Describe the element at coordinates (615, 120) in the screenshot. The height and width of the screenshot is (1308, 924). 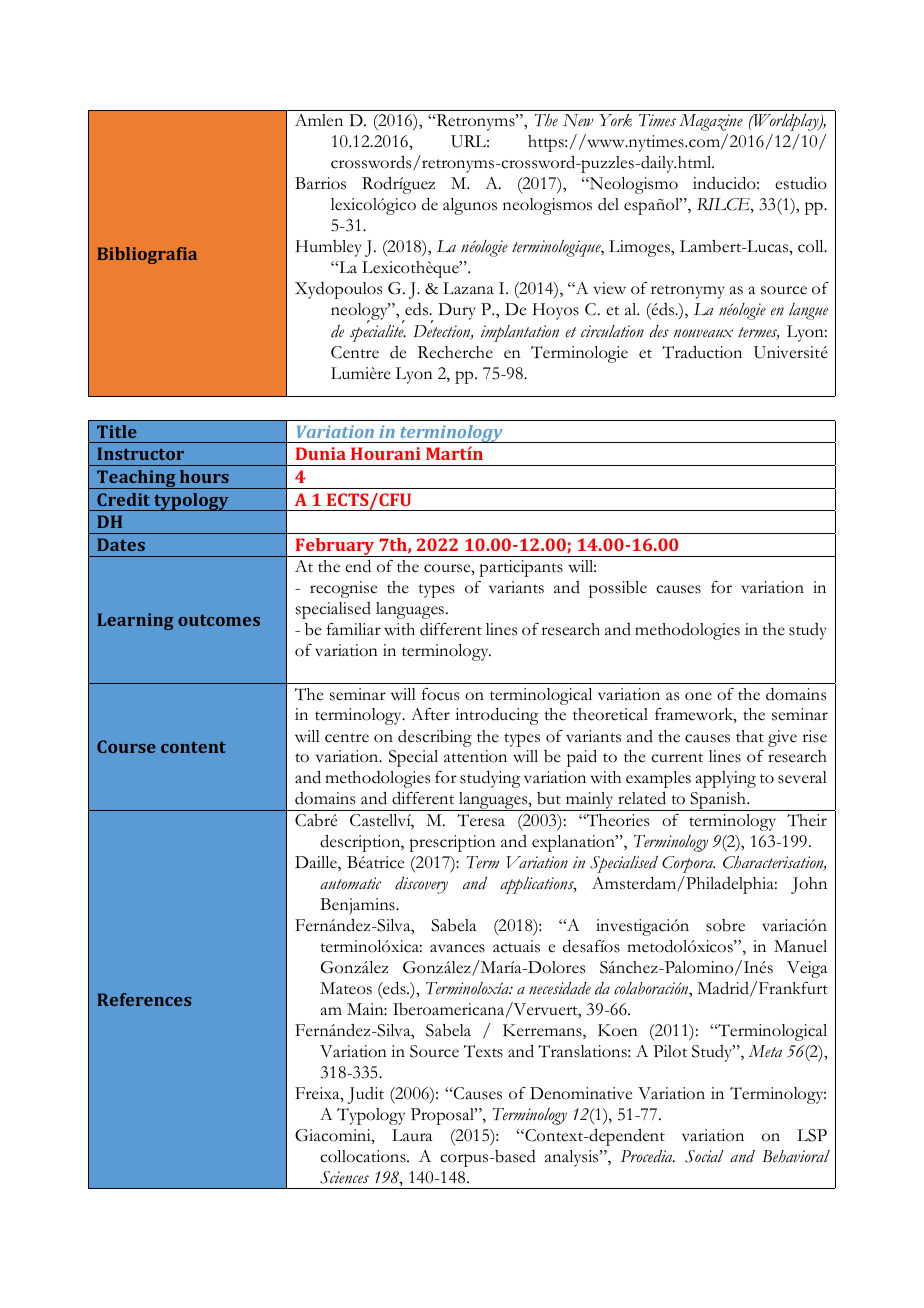
I see `York` at that location.
